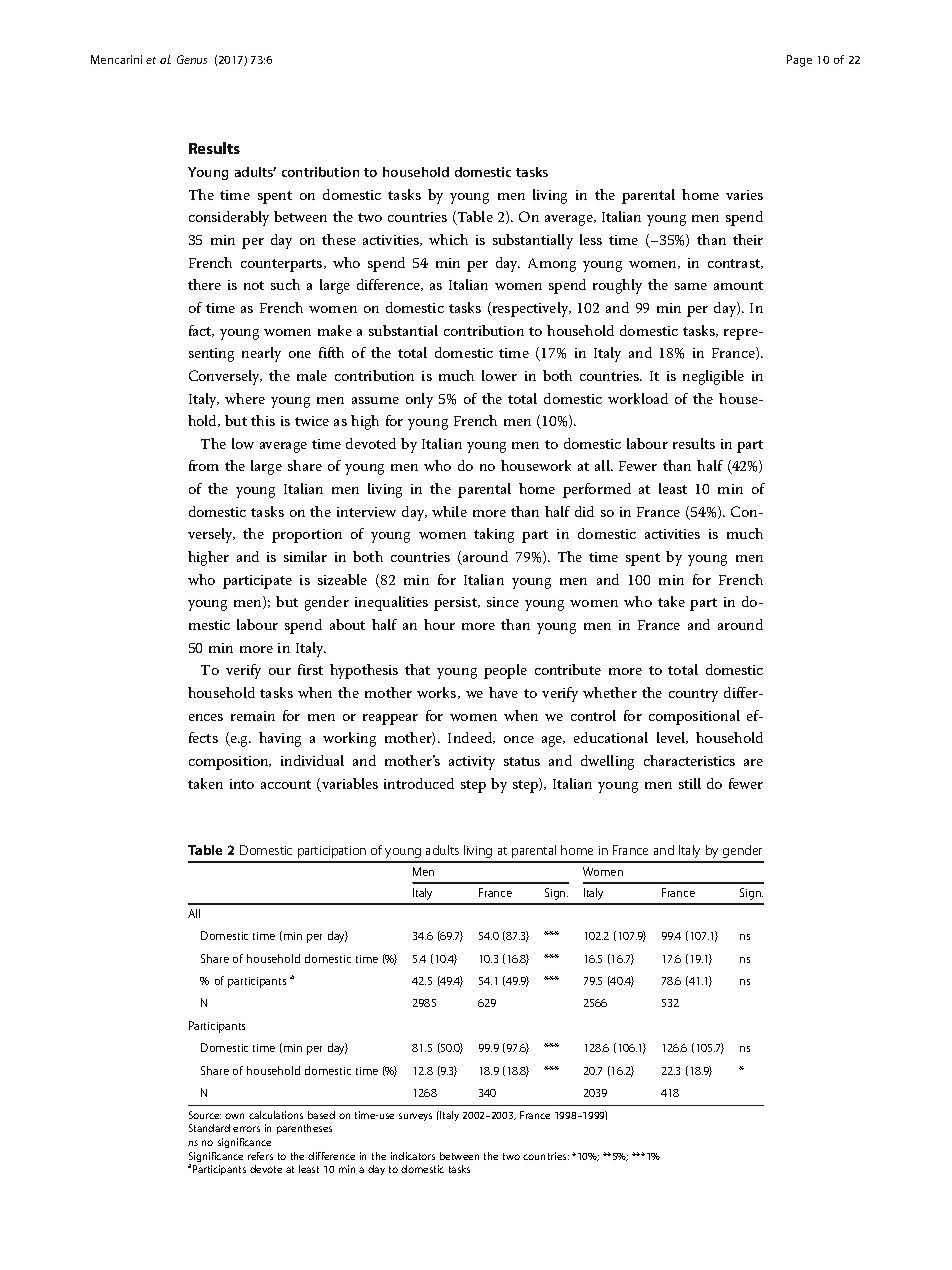 This document has height=1270, width=952. What do you see at coordinates (448, 239) in the document?
I see `which` at bounding box center [448, 239].
